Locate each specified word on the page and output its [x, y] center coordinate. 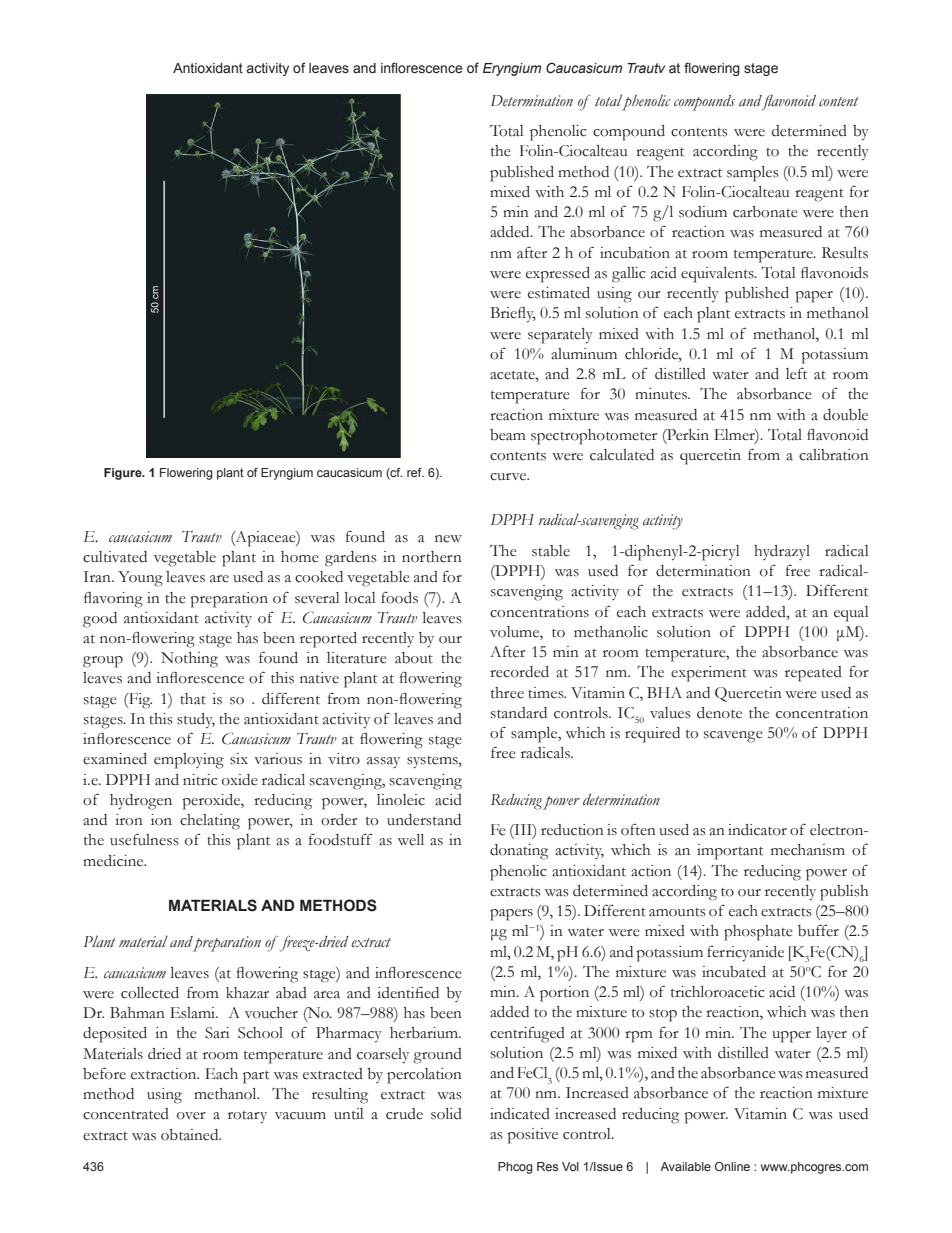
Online [732, 1166]
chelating [210, 822]
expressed [558, 275]
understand [424, 820]
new [448, 539]
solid [446, 1114]
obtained [191, 1135]
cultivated [115, 557]
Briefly [513, 314]
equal [851, 614]
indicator [757, 830]
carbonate [765, 212]
